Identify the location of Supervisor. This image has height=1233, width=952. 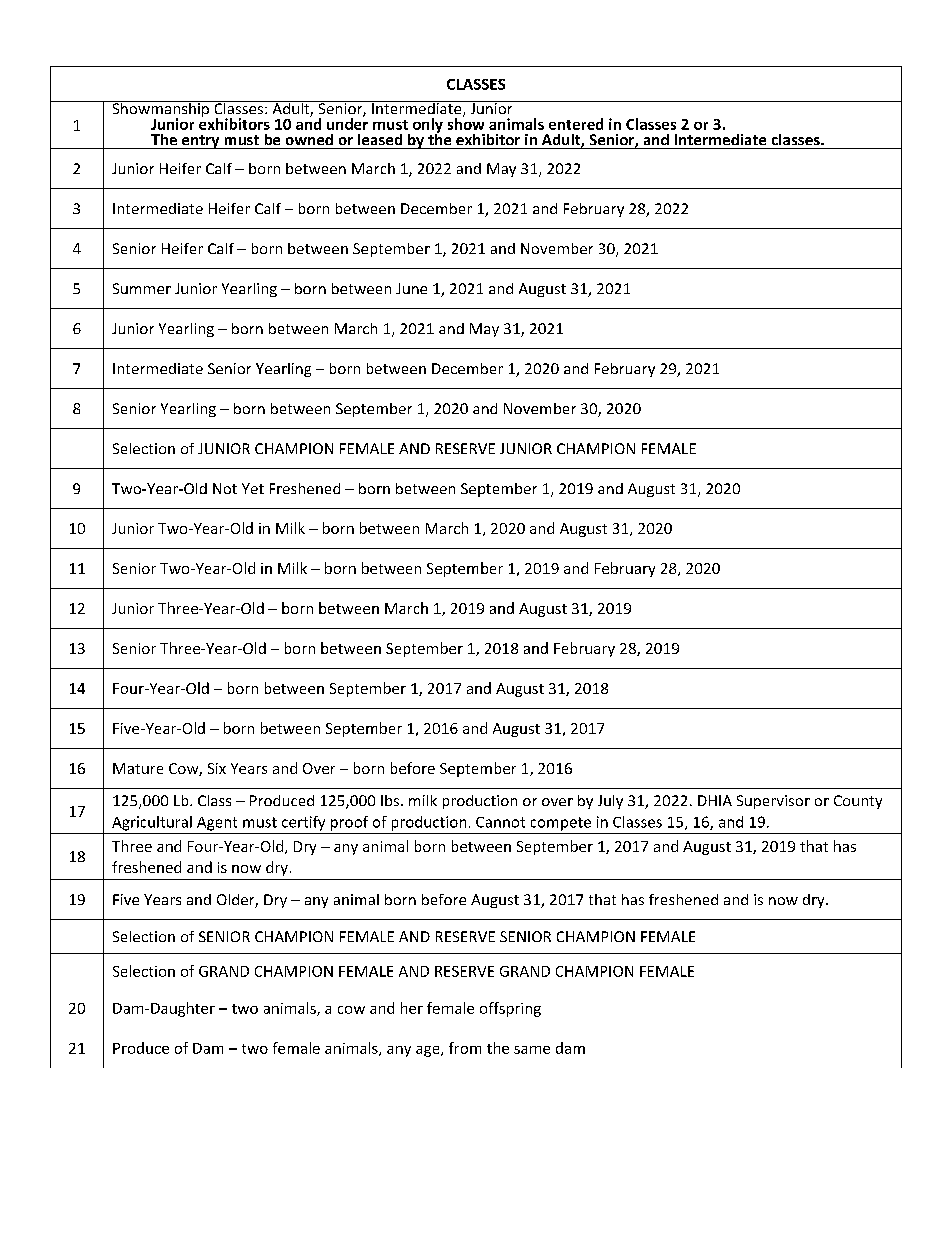
(773, 802).
